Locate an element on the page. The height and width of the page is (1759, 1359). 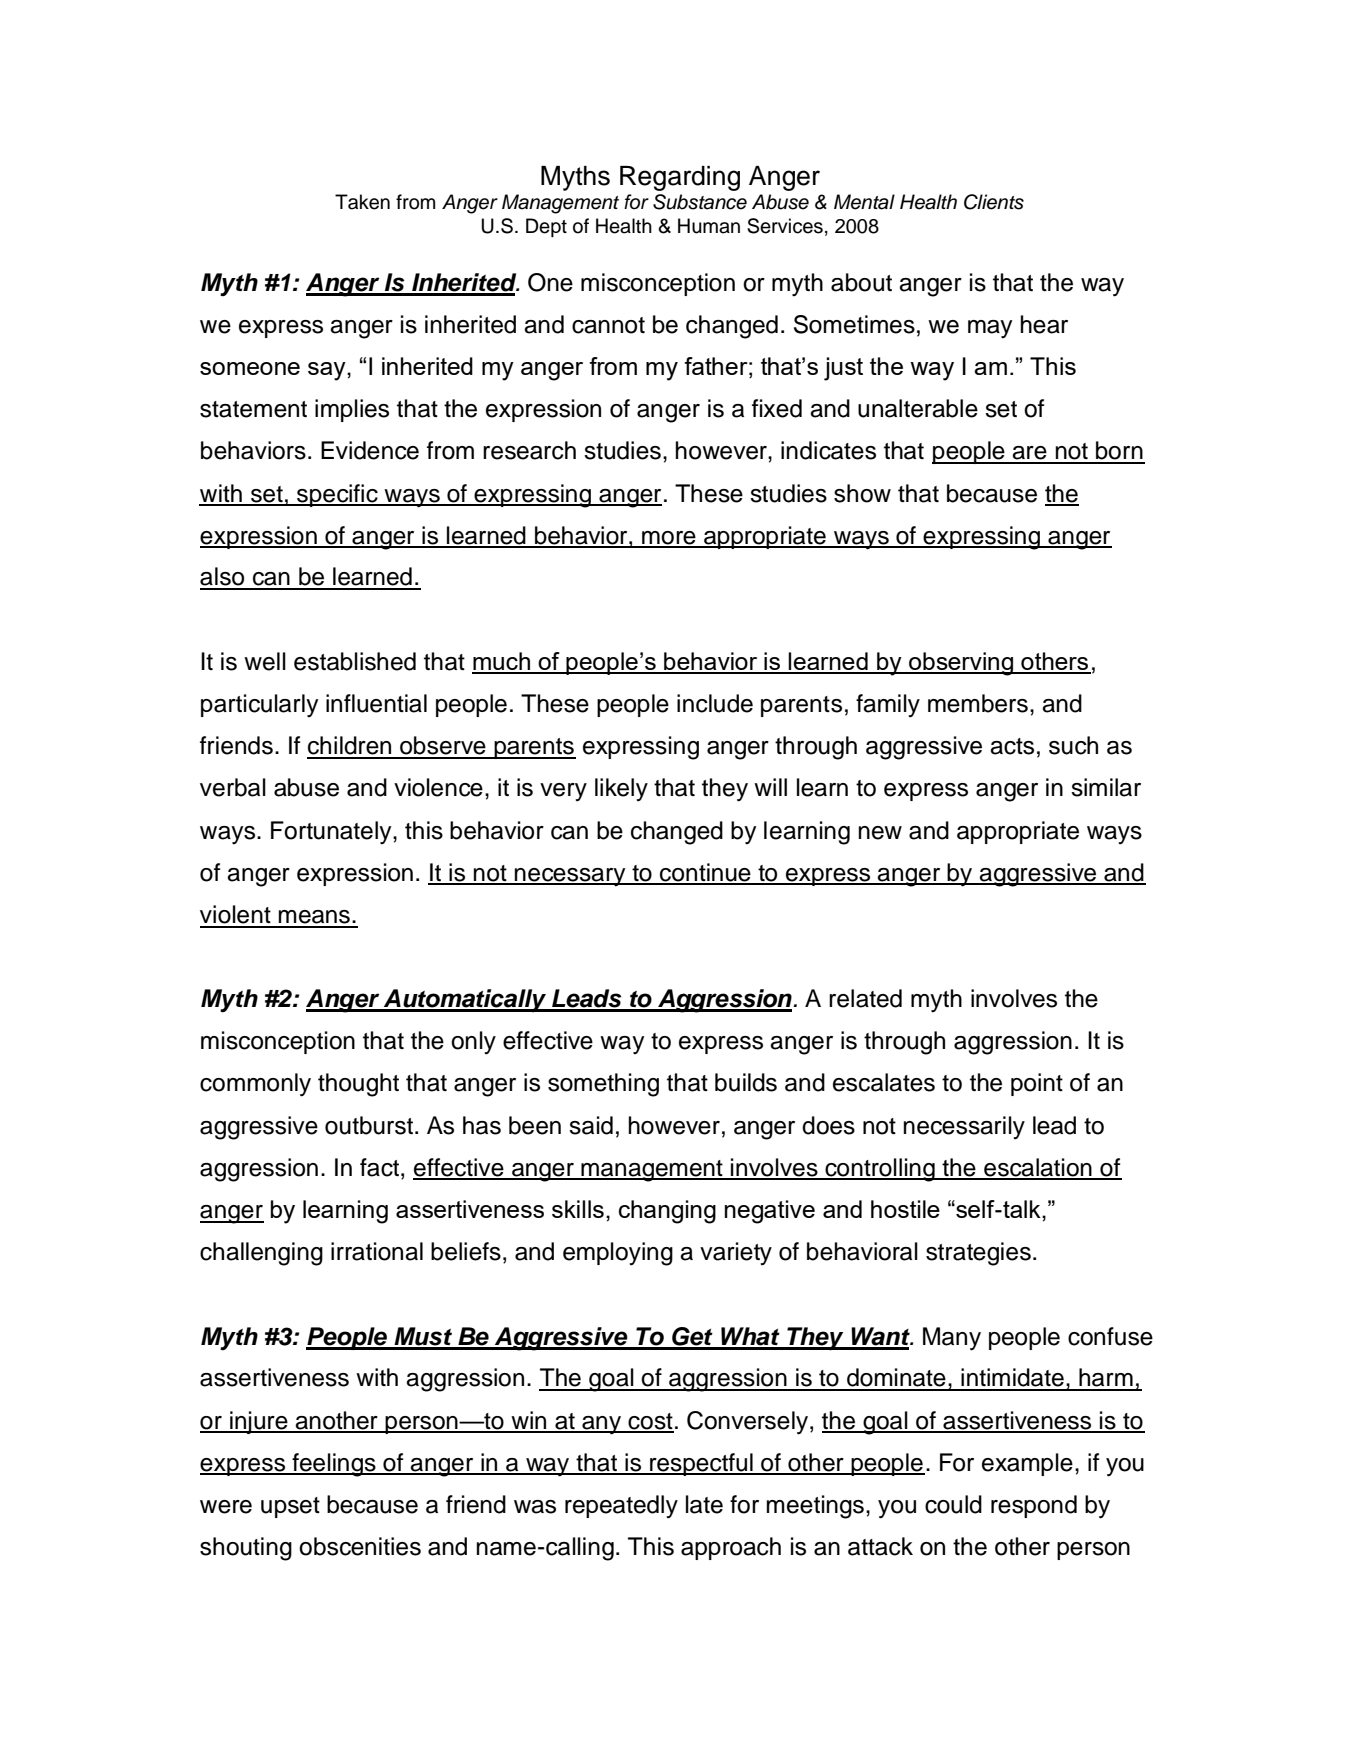
new is located at coordinates (880, 833).
